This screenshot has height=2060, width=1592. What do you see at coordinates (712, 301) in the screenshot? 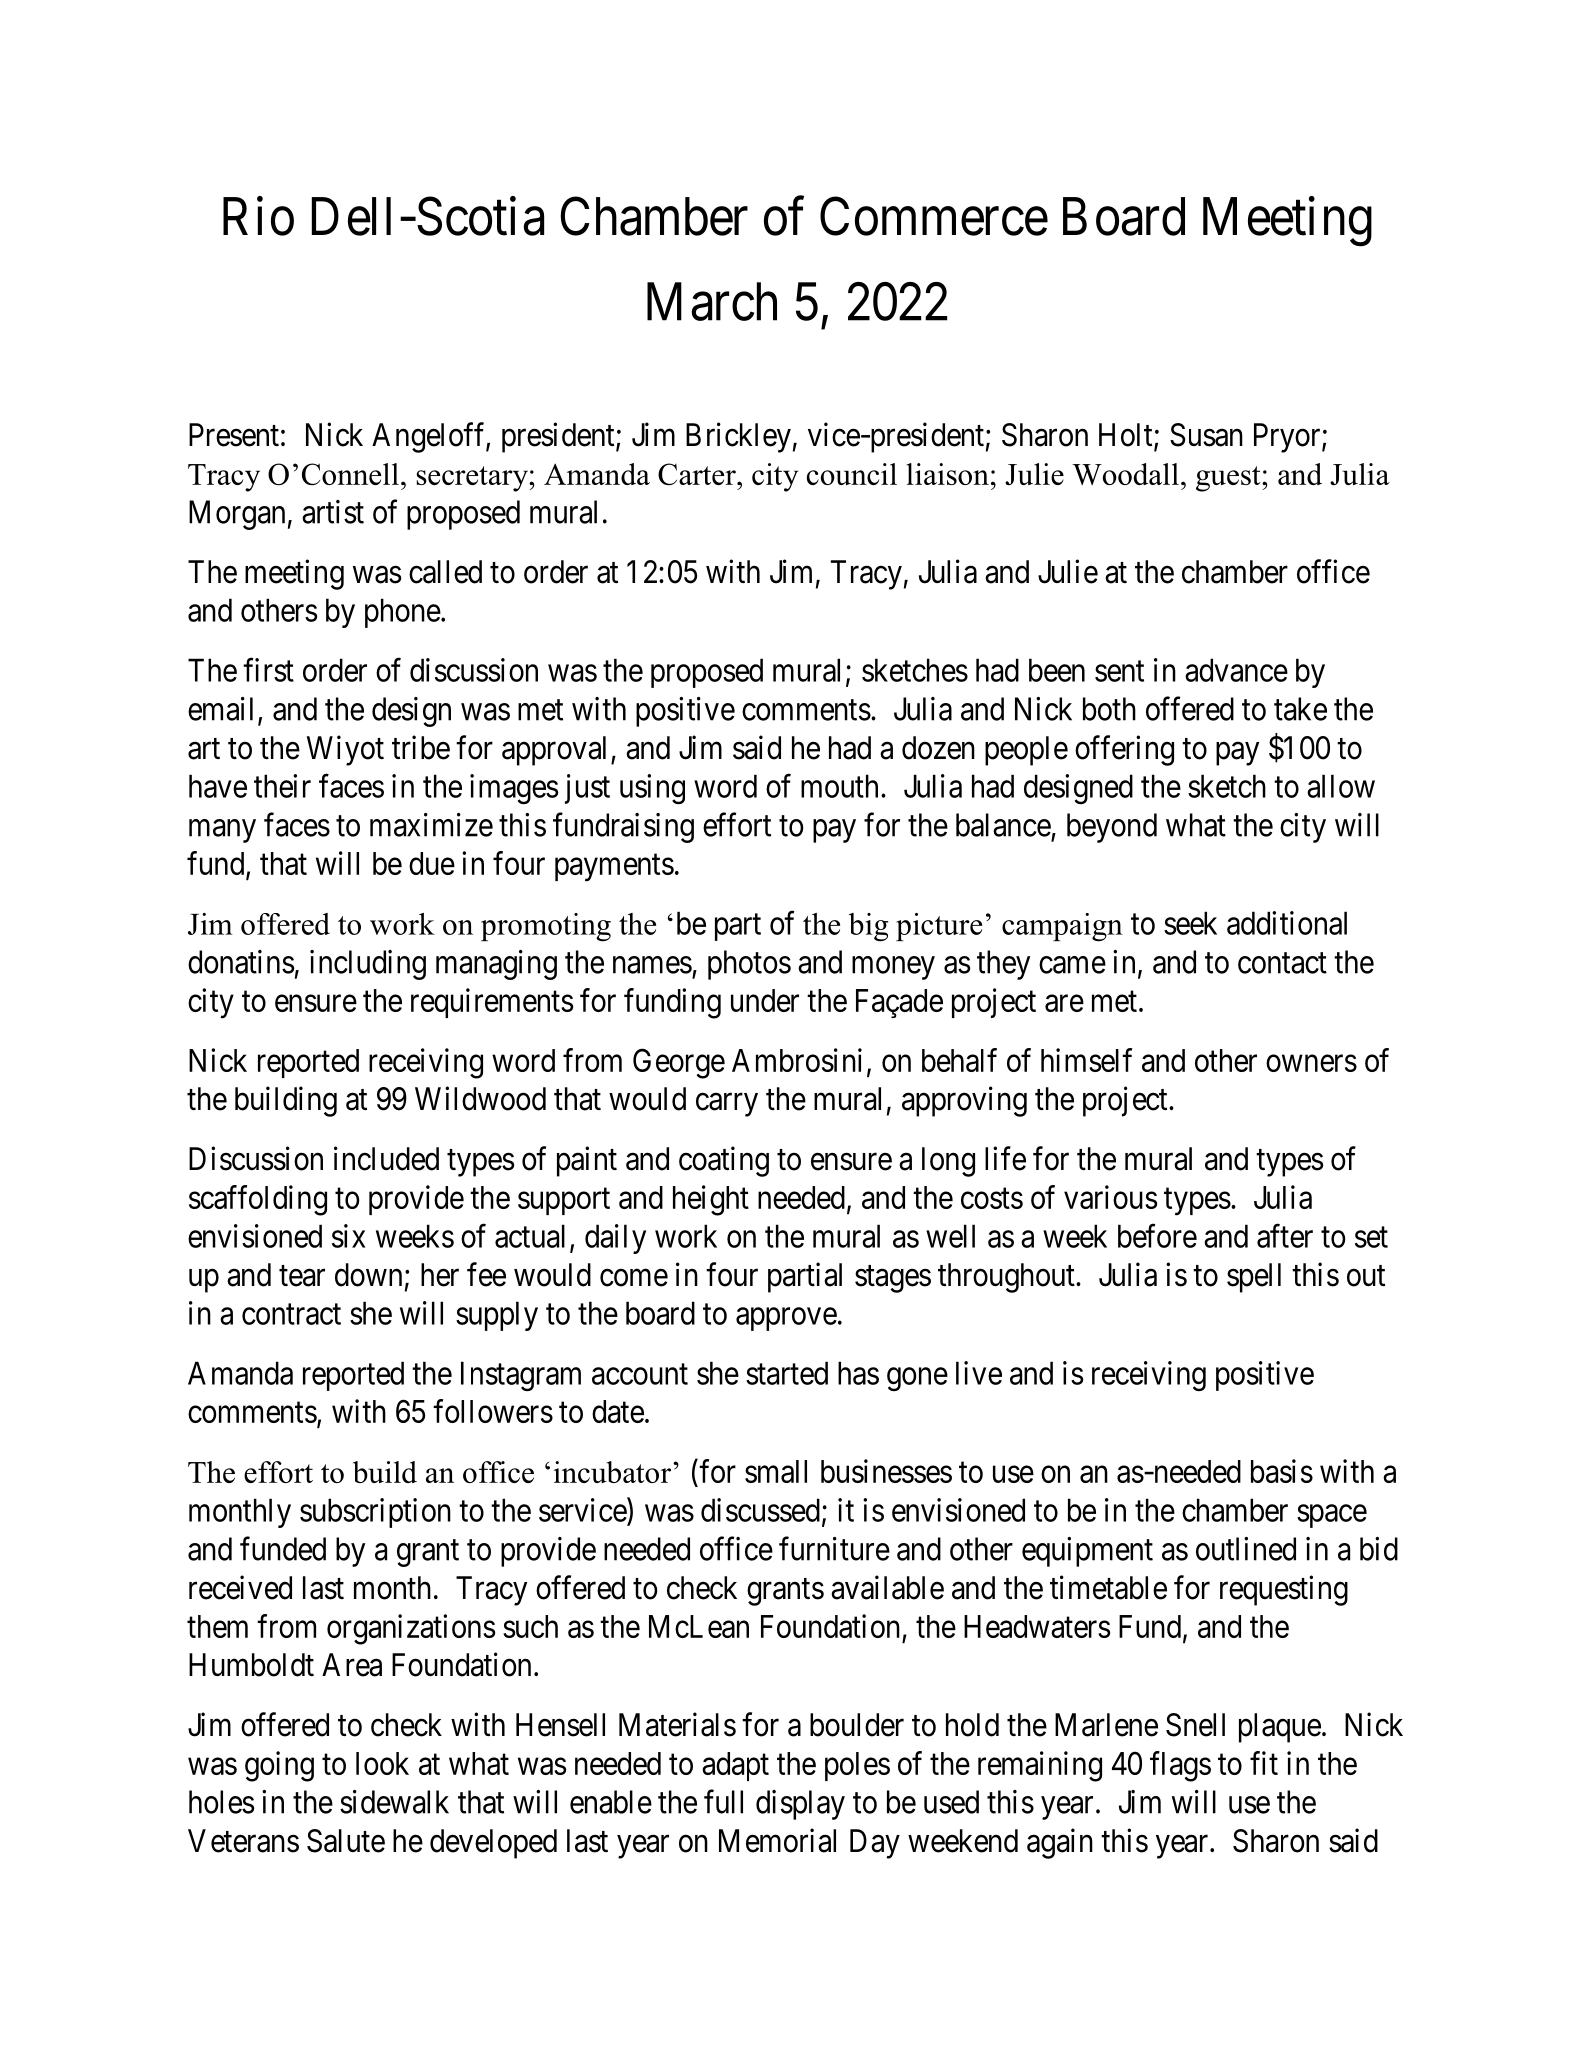
I see `March` at bounding box center [712, 301].
